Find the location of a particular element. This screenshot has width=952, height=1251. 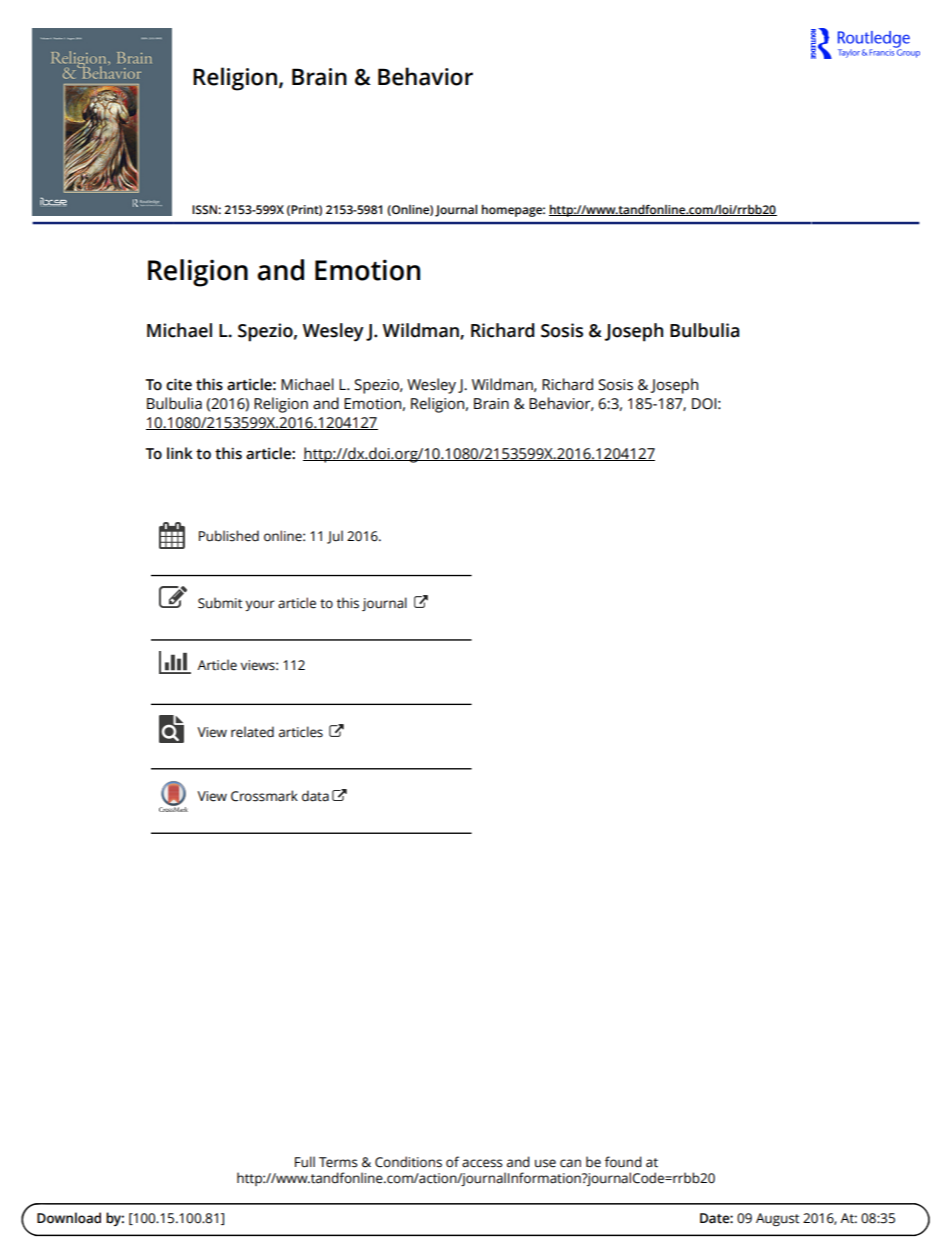

Conditions is located at coordinates (408, 1162).
